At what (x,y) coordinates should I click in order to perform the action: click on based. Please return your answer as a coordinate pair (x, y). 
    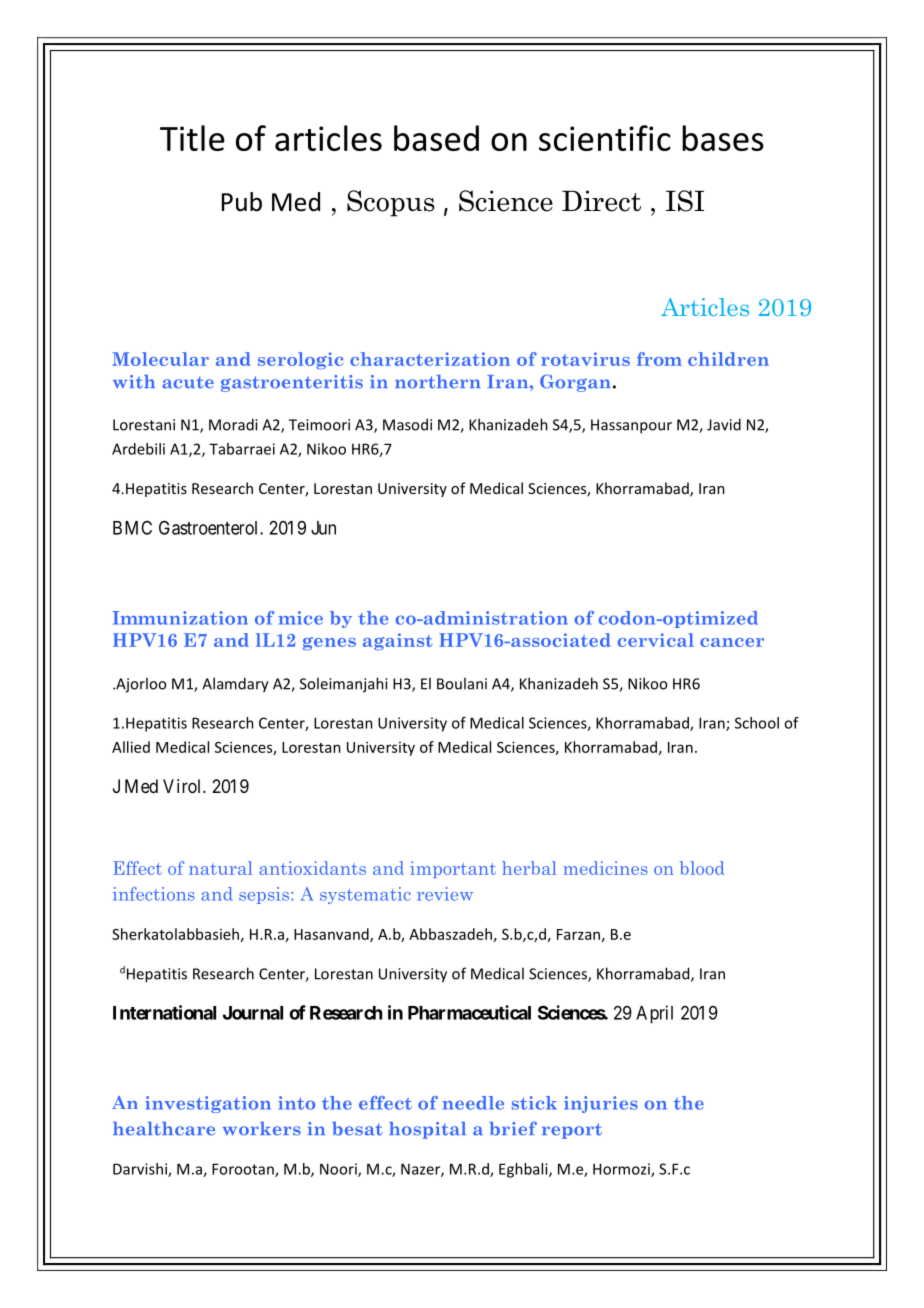
    Looking at the image, I should click on (436, 138).
